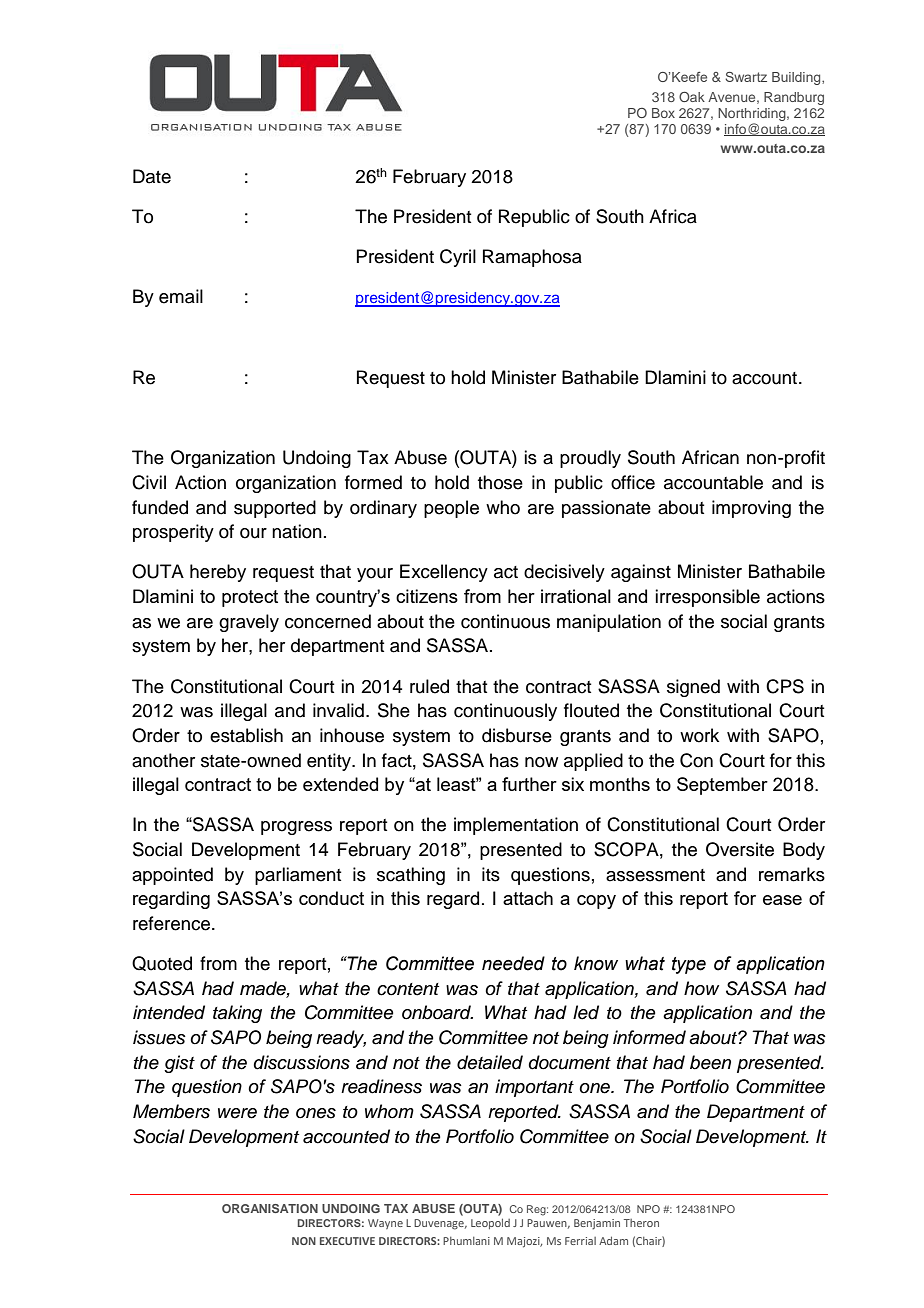 The width and height of the screenshot is (924, 1308). I want to click on Leopold, so click(490, 1223).
